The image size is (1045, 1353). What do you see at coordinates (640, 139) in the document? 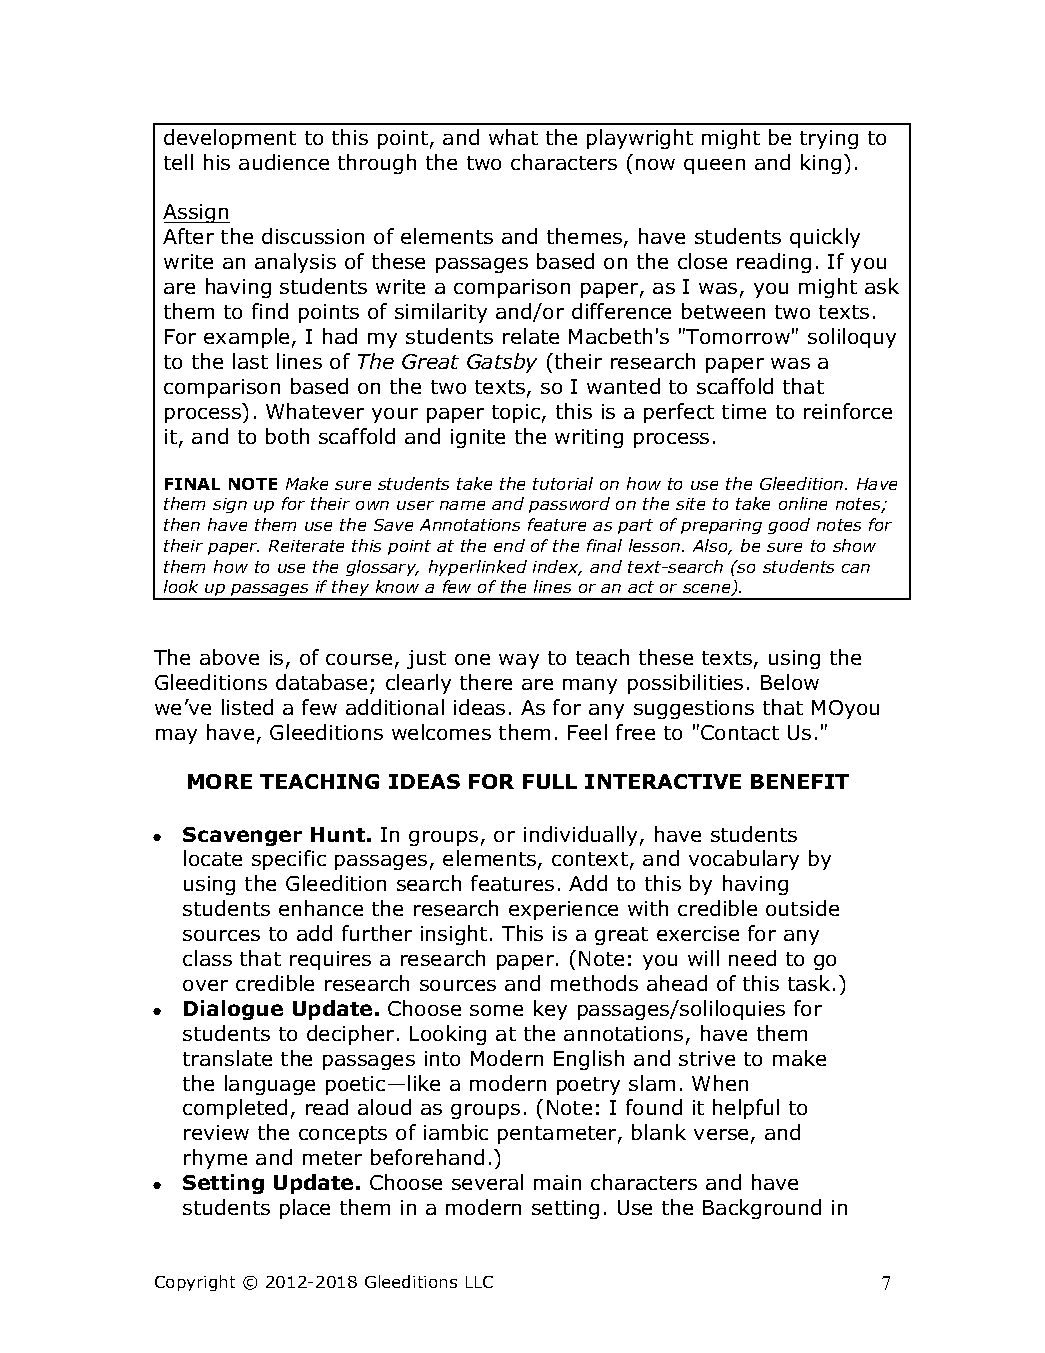
I see `playwright` at bounding box center [640, 139].
